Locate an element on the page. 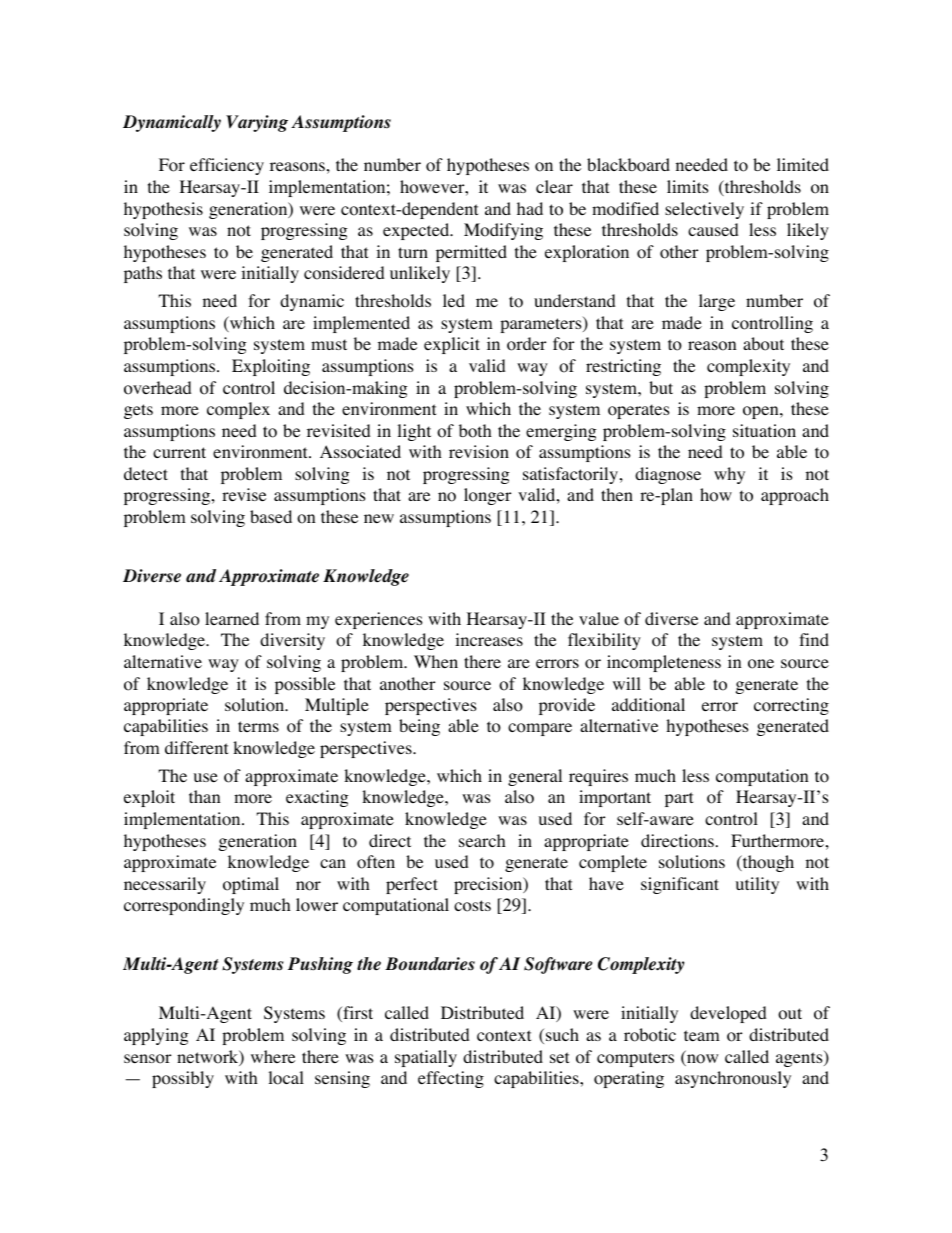 The height and width of the image is (1233, 952). overhead is located at coordinates (158, 388).
